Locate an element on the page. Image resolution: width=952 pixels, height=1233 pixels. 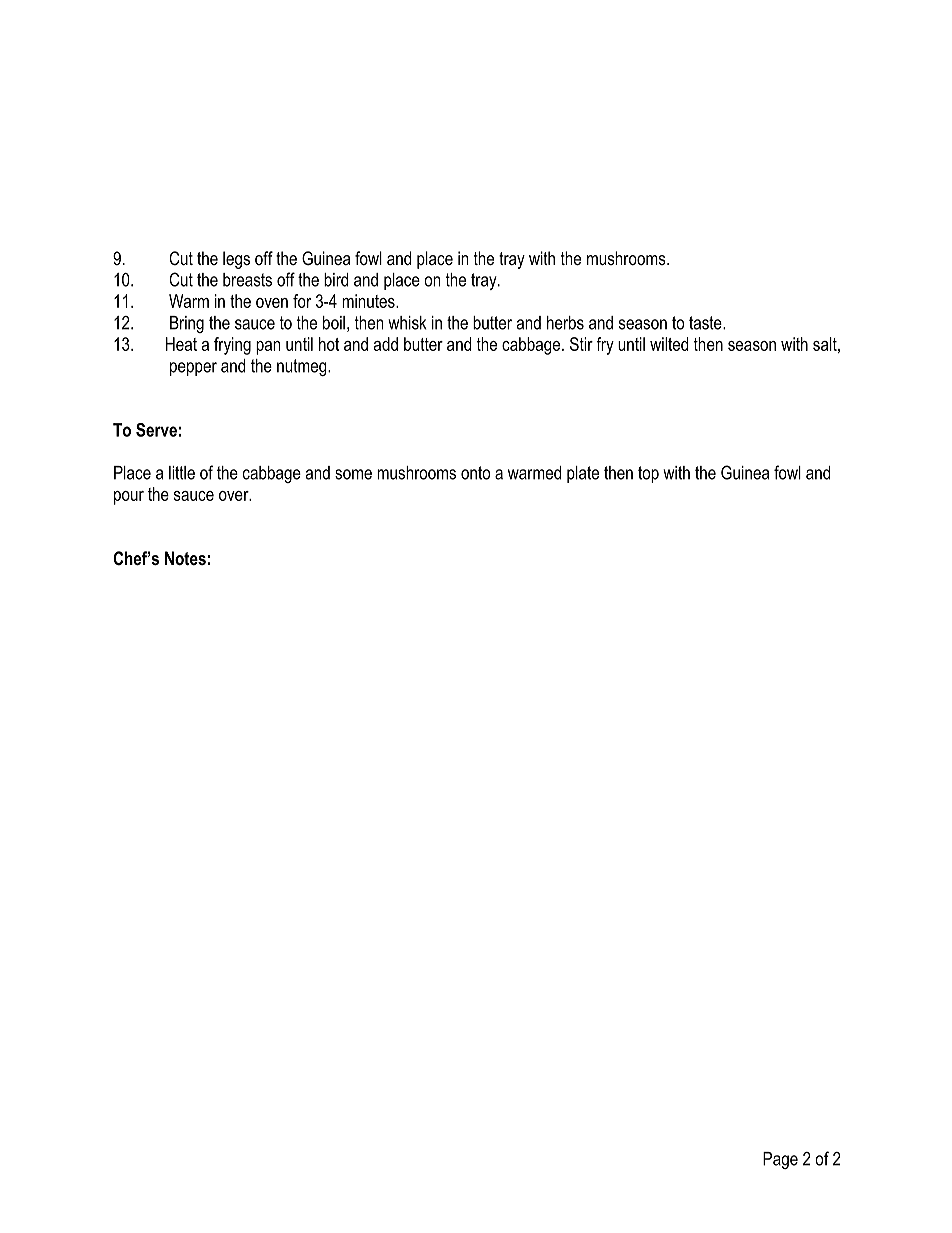
add is located at coordinates (386, 344).
